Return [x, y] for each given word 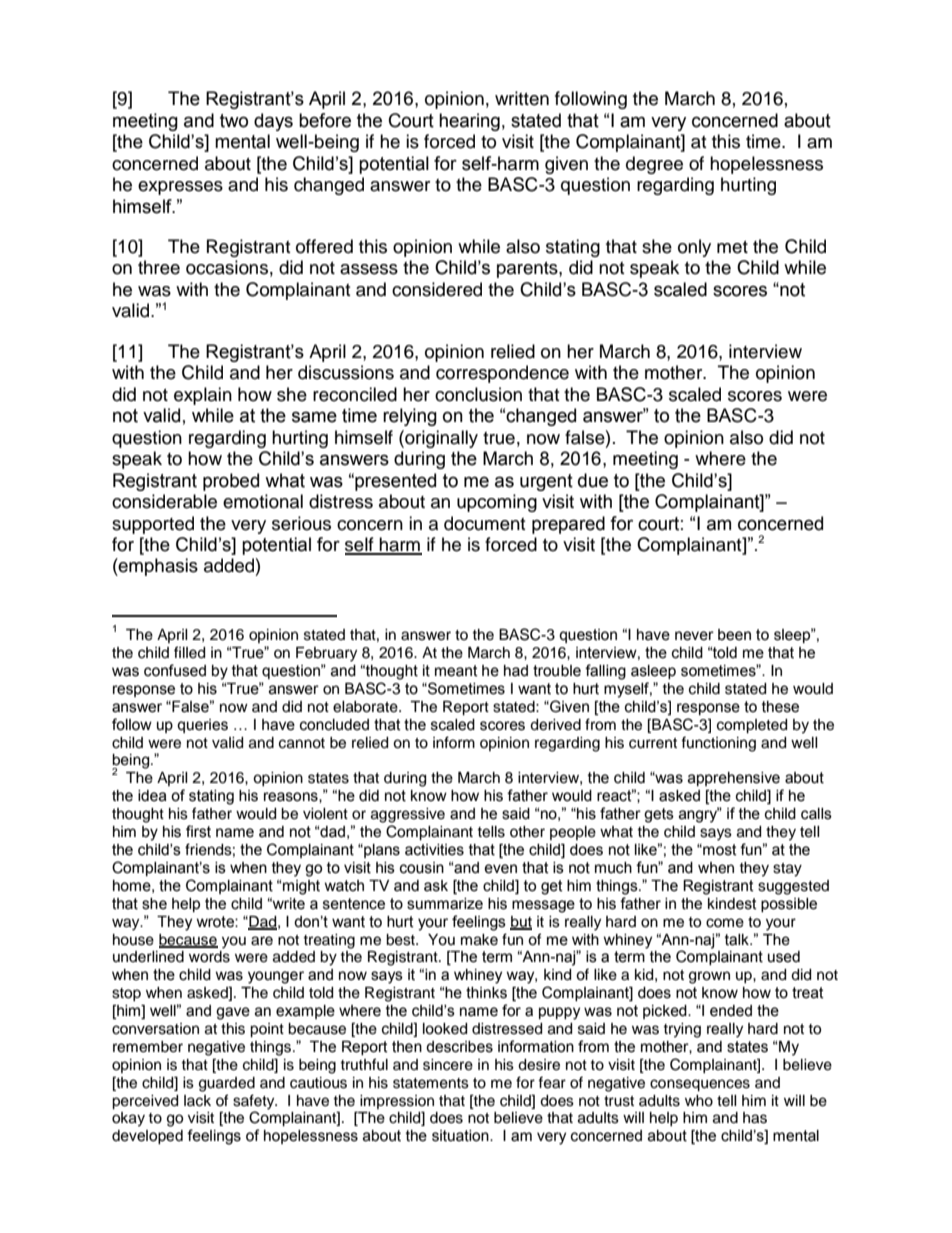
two [234, 121]
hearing [469, 122]
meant [456, 671]
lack [197, 1101]
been [734, 635]
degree [654, 165]
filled [189, 652]
